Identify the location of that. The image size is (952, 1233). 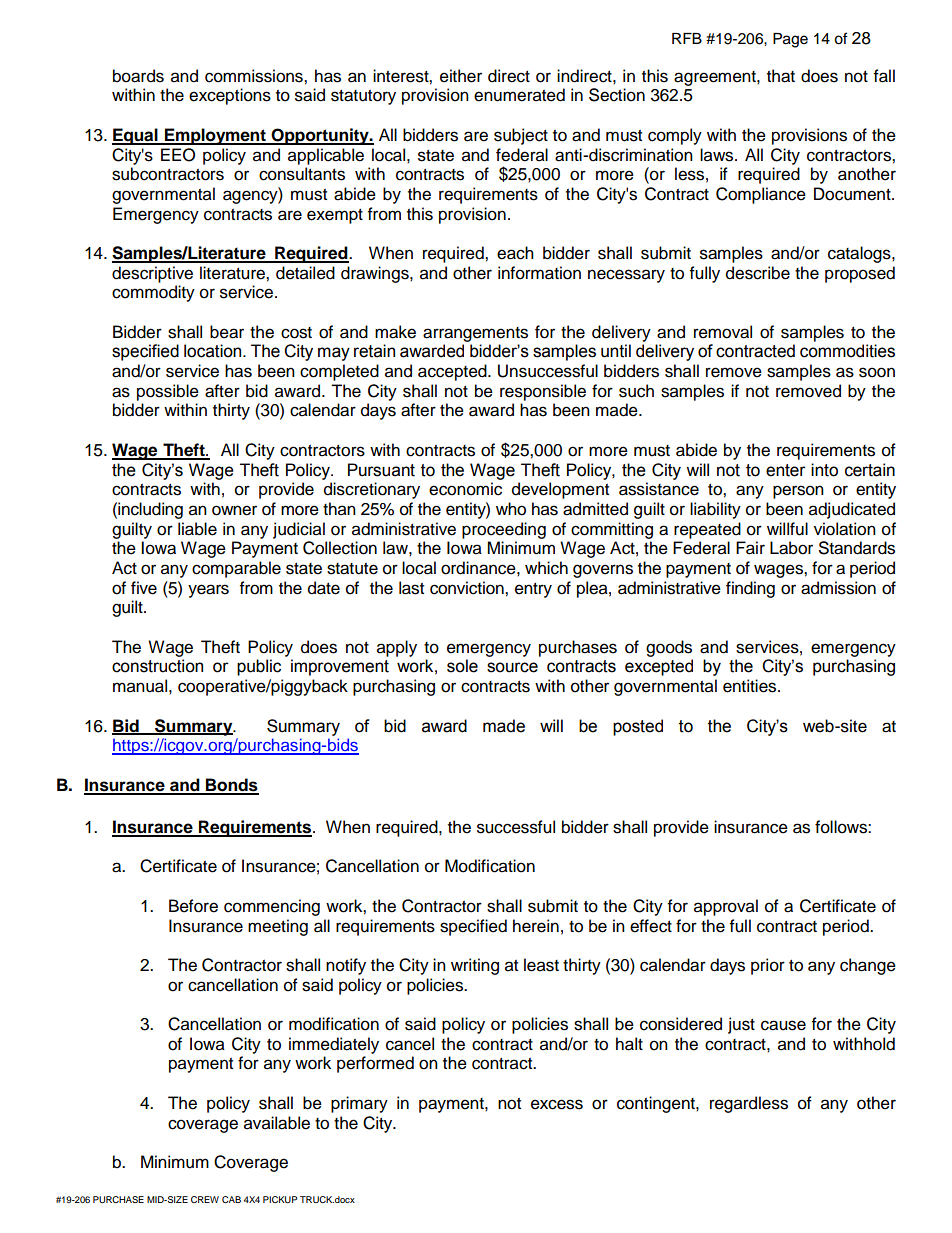
(781, 76).
